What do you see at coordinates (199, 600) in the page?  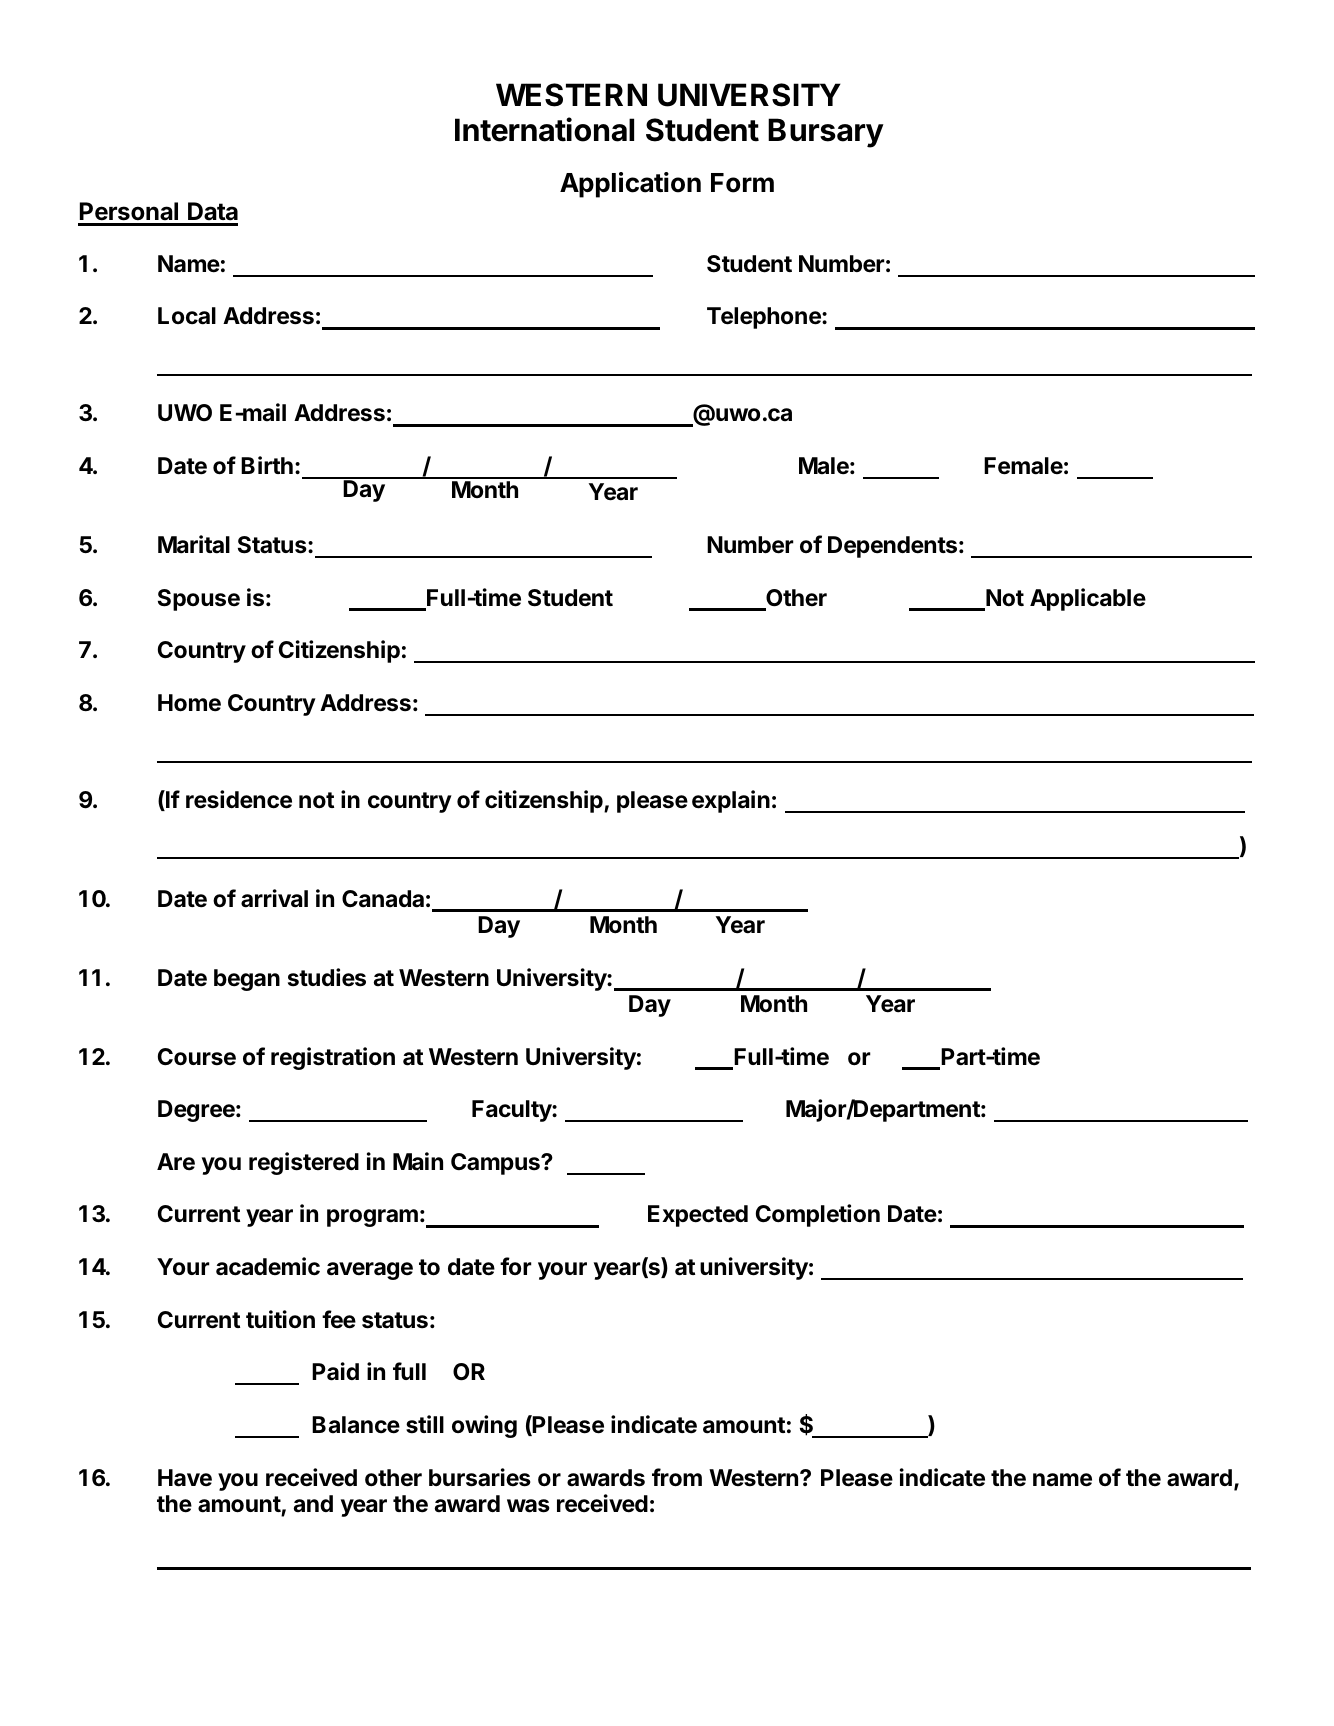 I see `Spouse` at bounding box center [199, 600].
